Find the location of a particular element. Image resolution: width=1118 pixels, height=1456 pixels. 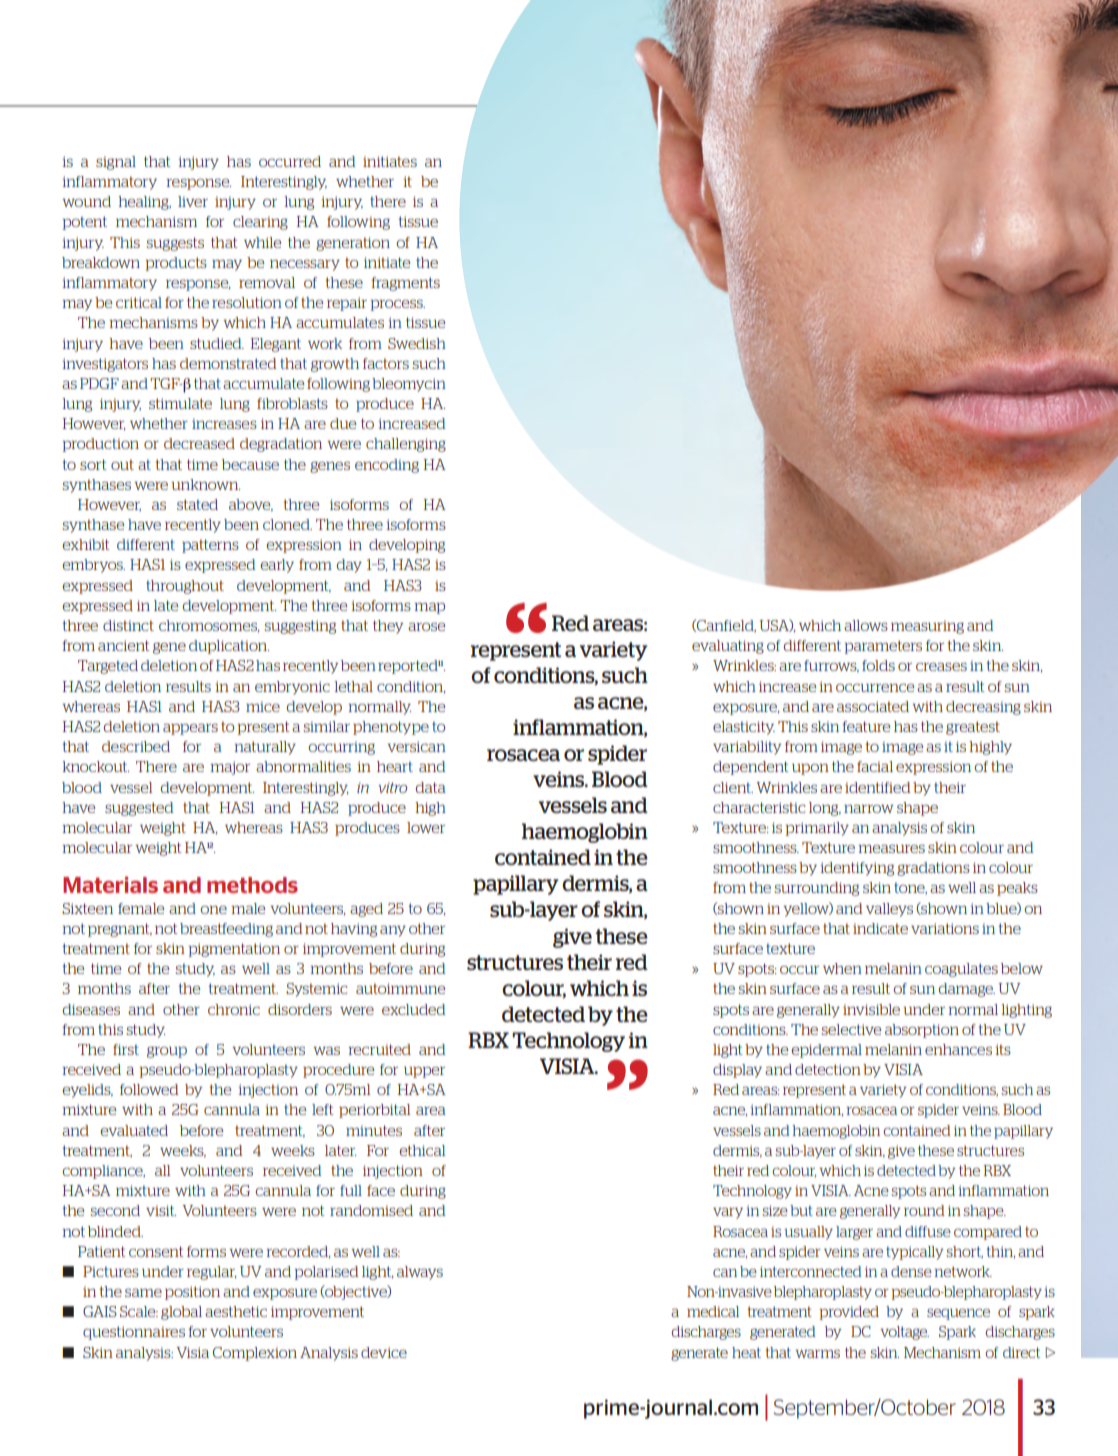

voltage is located at coordinates (904, 1333).
